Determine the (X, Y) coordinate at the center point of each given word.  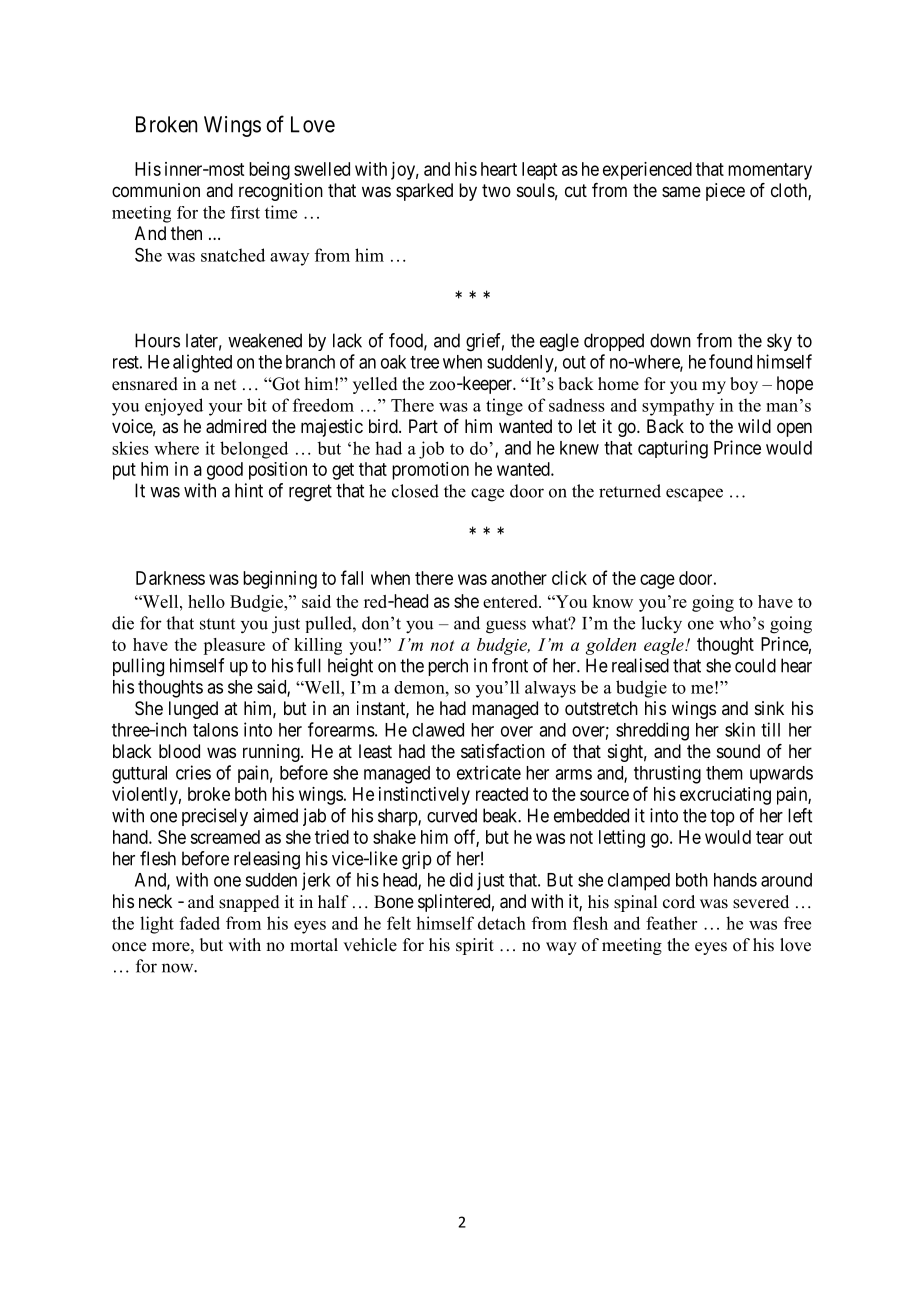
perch (448, 667)
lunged (193, 710)
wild (754, 426)
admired (236, 426)
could (755, 665)
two (496, 190)
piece (725, 192)
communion (156, 190)
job (431, 450)
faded (200, 923)
